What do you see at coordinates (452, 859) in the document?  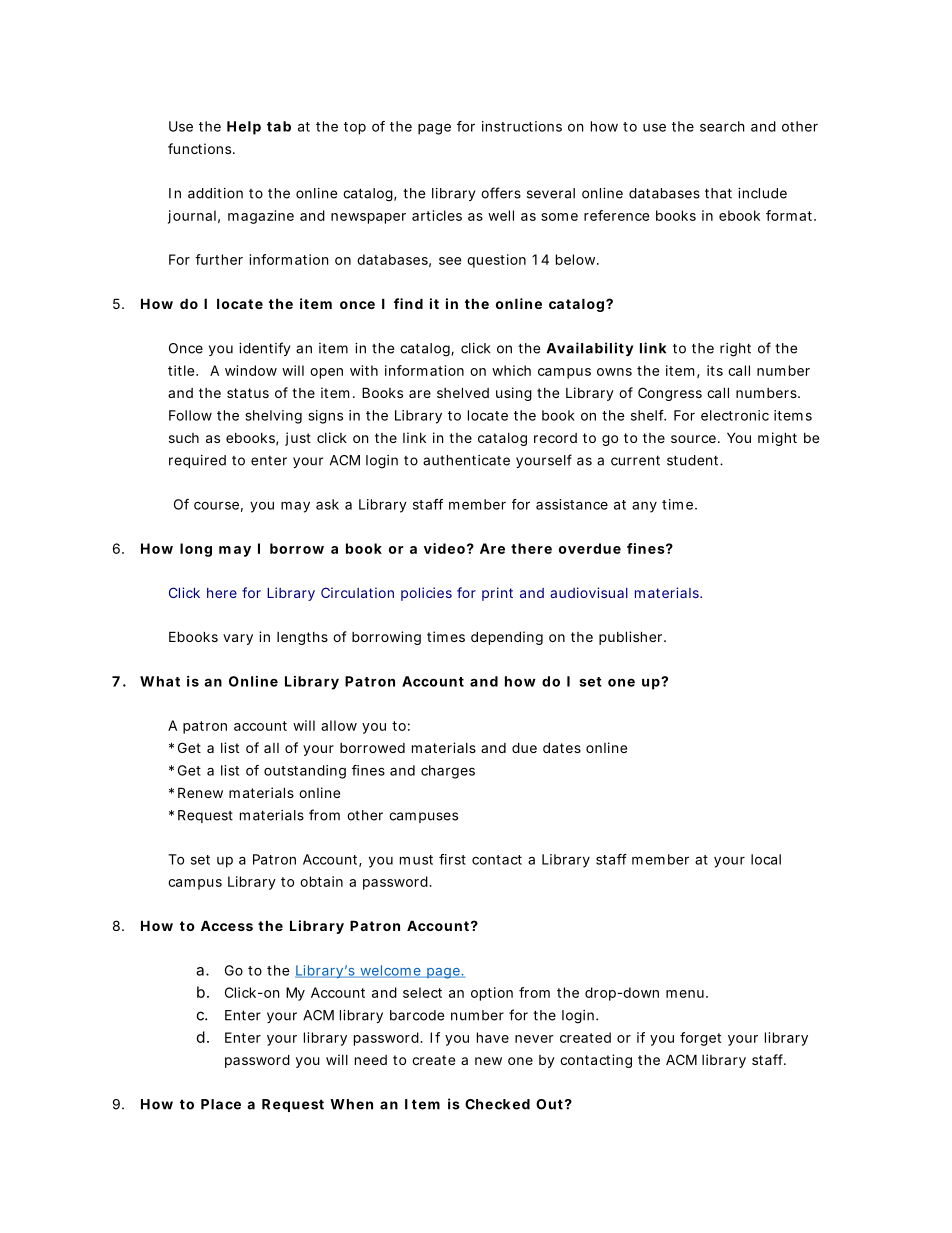 I see `first` at bounding box center [452, 859].
